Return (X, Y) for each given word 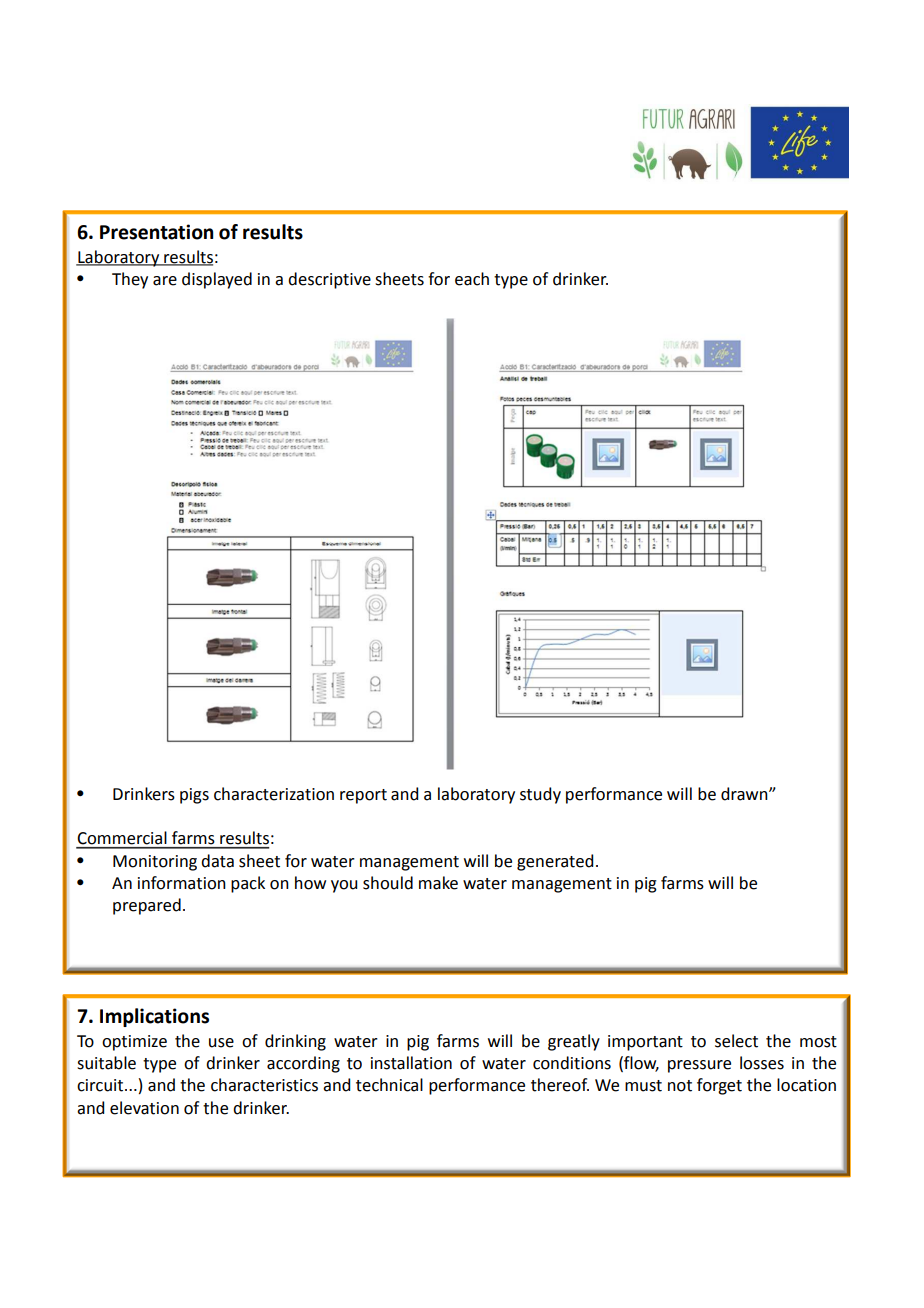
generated (555, 862)
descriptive (329, 280)
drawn (745, 794)
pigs (194, 796)
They (130, 280)
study (540, 795)
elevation (144, 1108)
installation (411, 1063)
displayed (217, 280)
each (472, 279)
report (363, 796)
